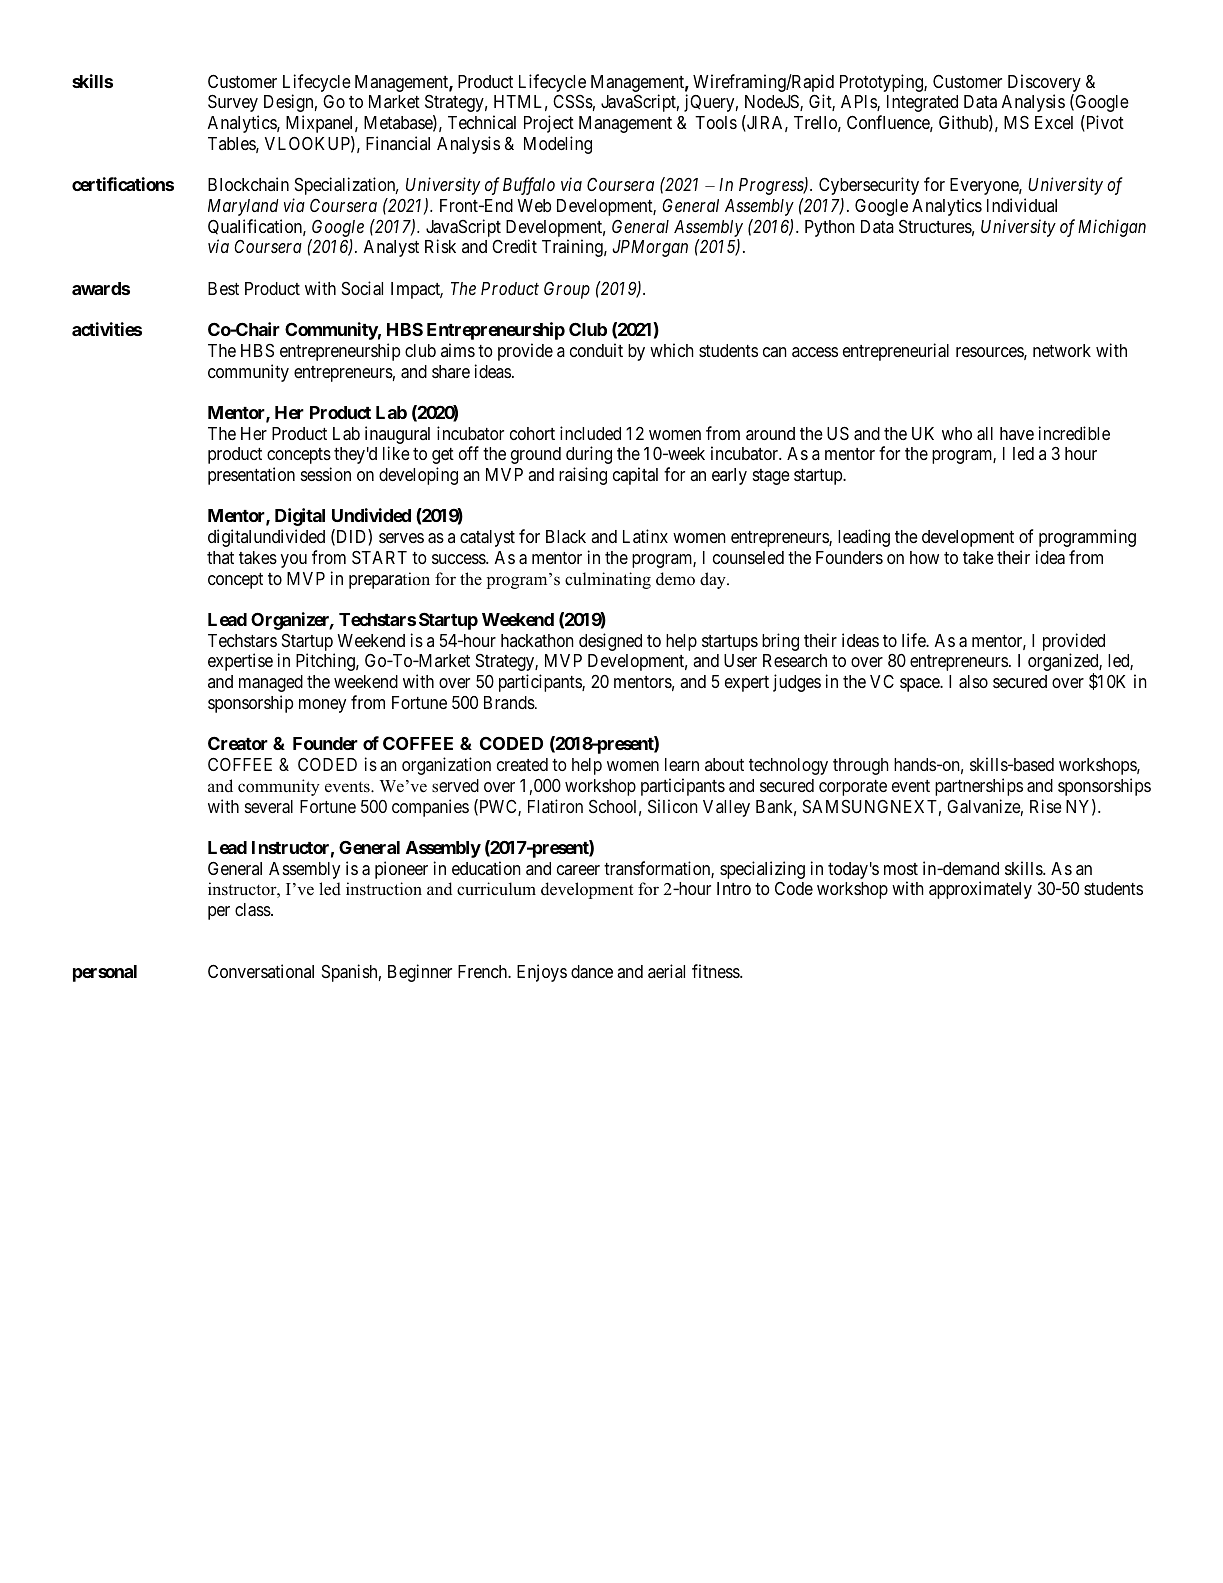 The width and height of the image is (1223, 1583). Describe the element at coordinates (608, 580) in the image. I see `culminating` at that location.
